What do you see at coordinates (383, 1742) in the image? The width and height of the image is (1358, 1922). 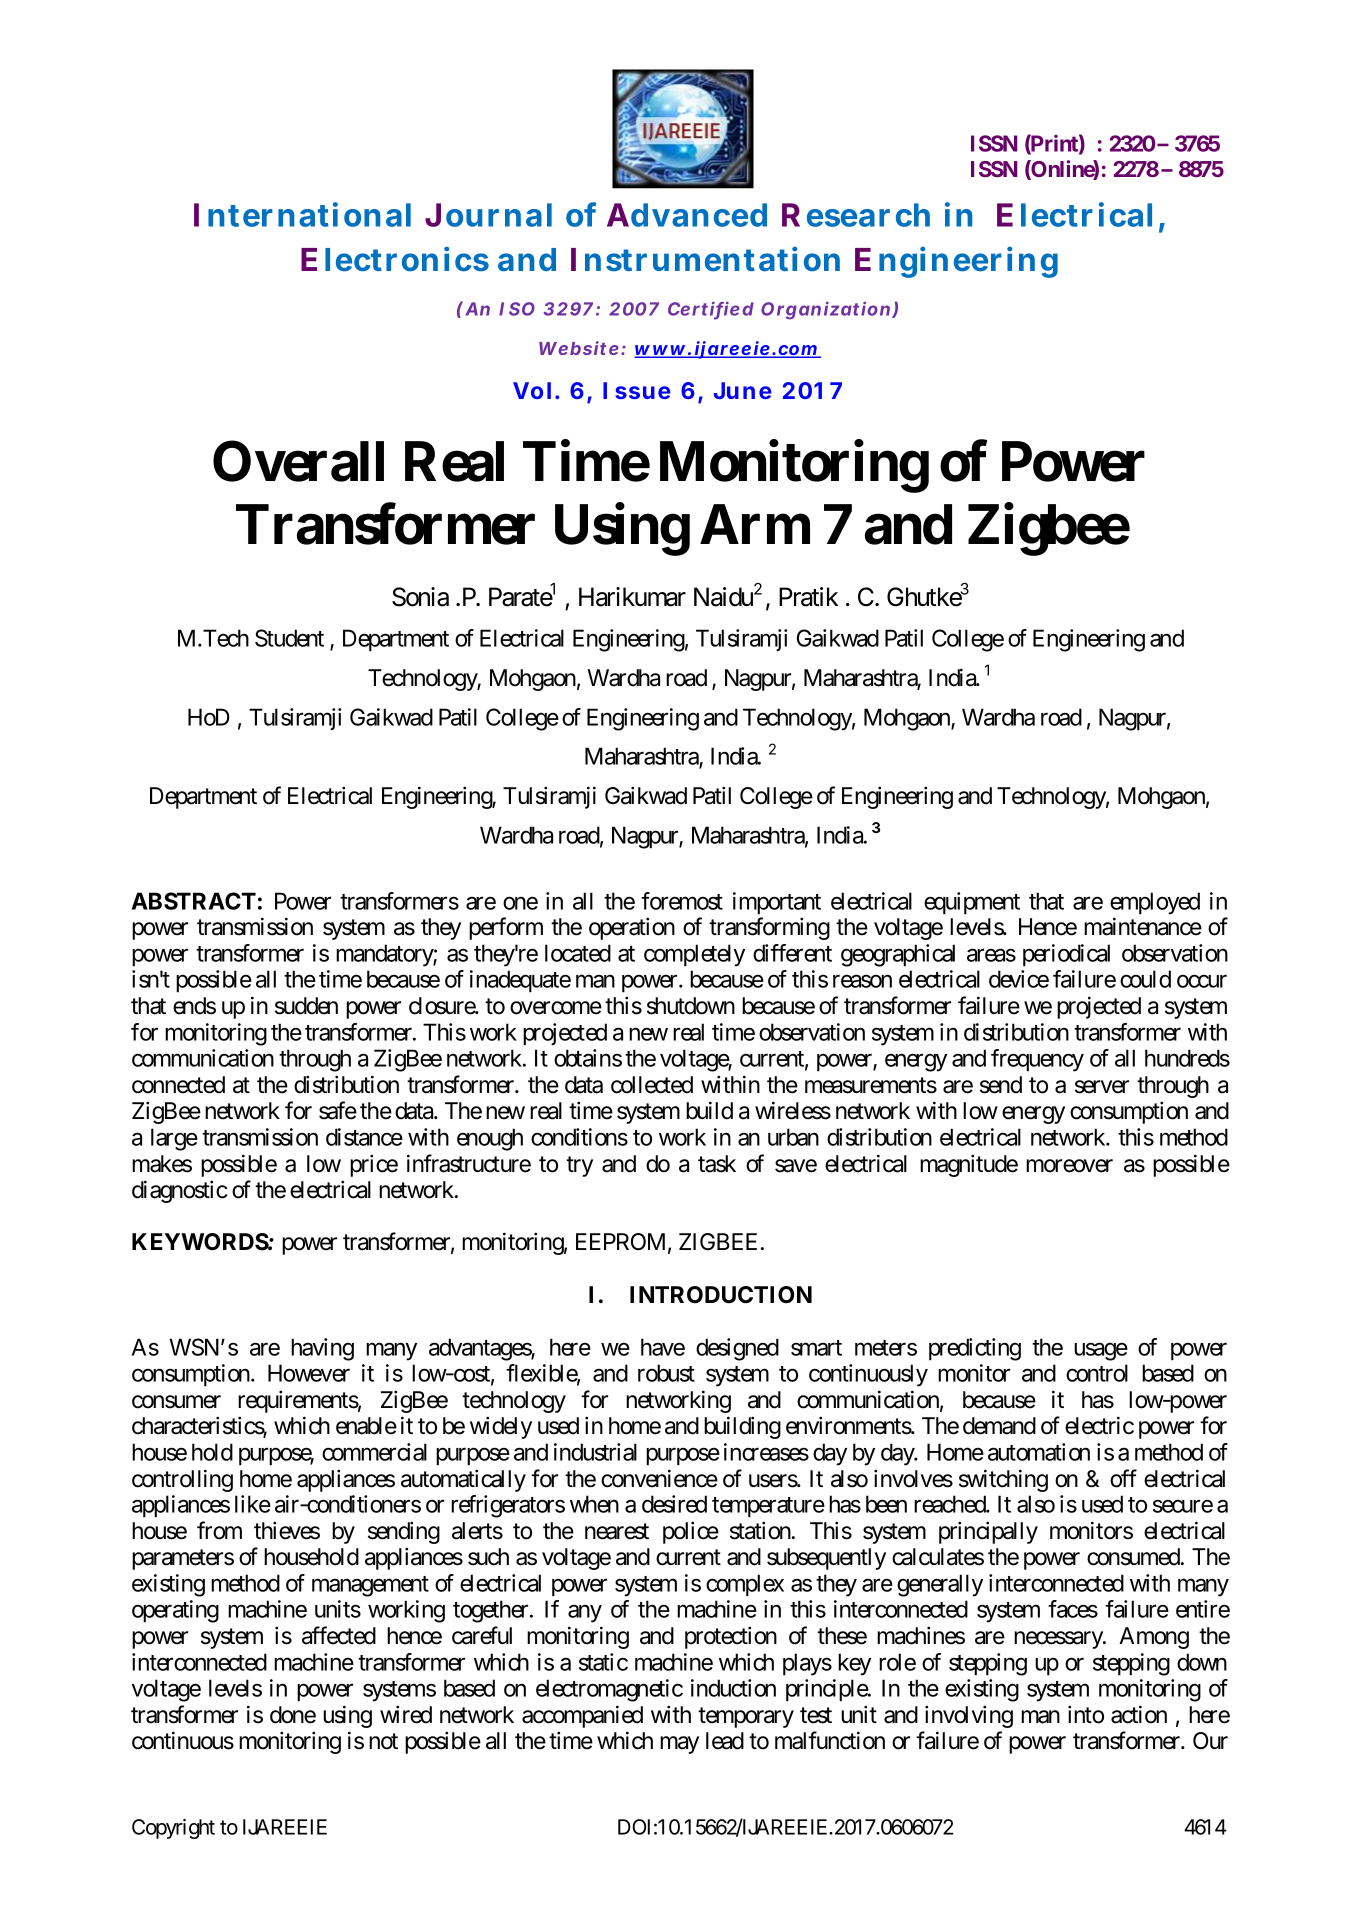 I see `not` at bounding box center [383, 1742].
